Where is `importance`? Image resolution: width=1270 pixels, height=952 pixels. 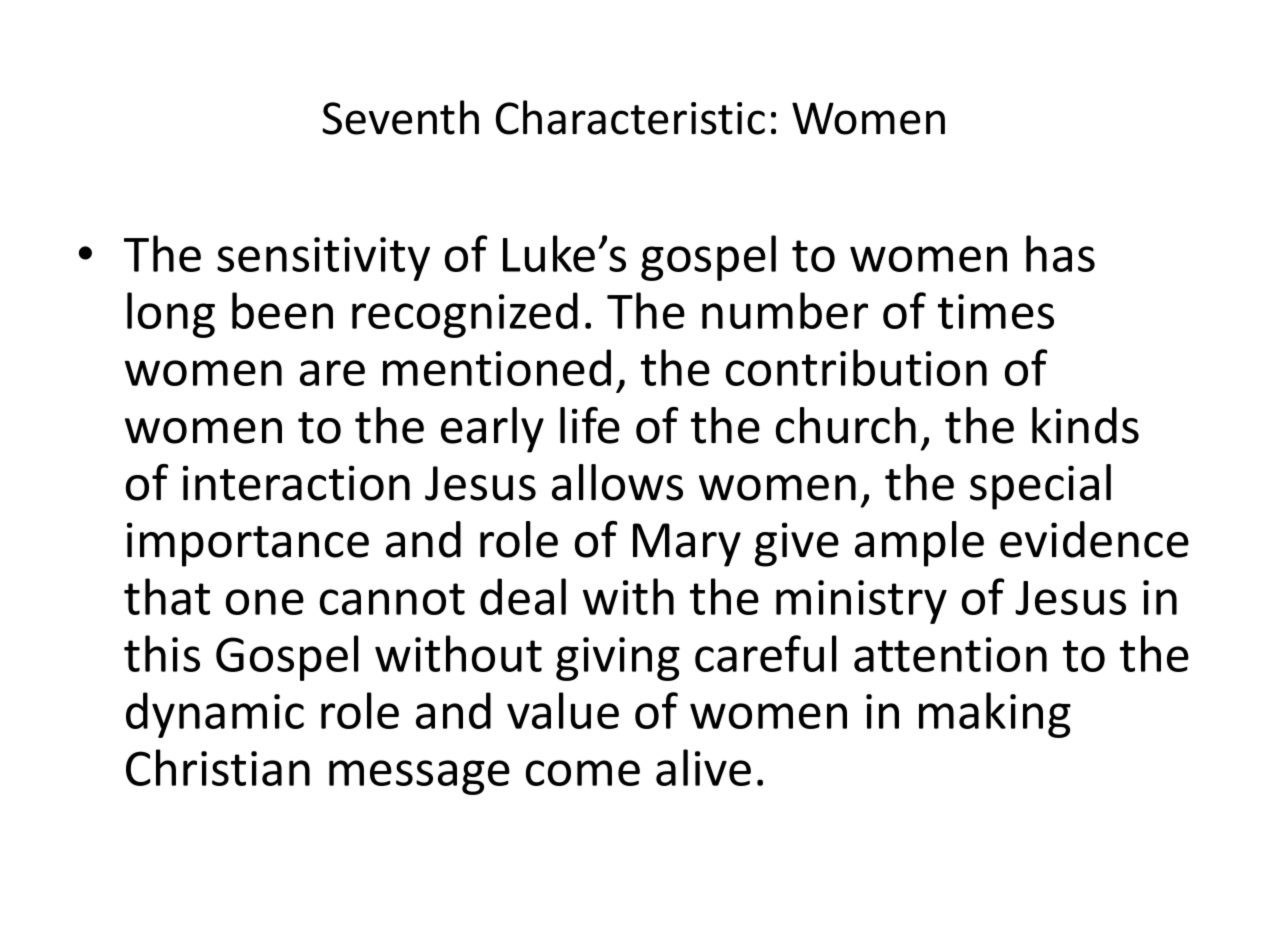
importance is located at coordinates (248, 544).
